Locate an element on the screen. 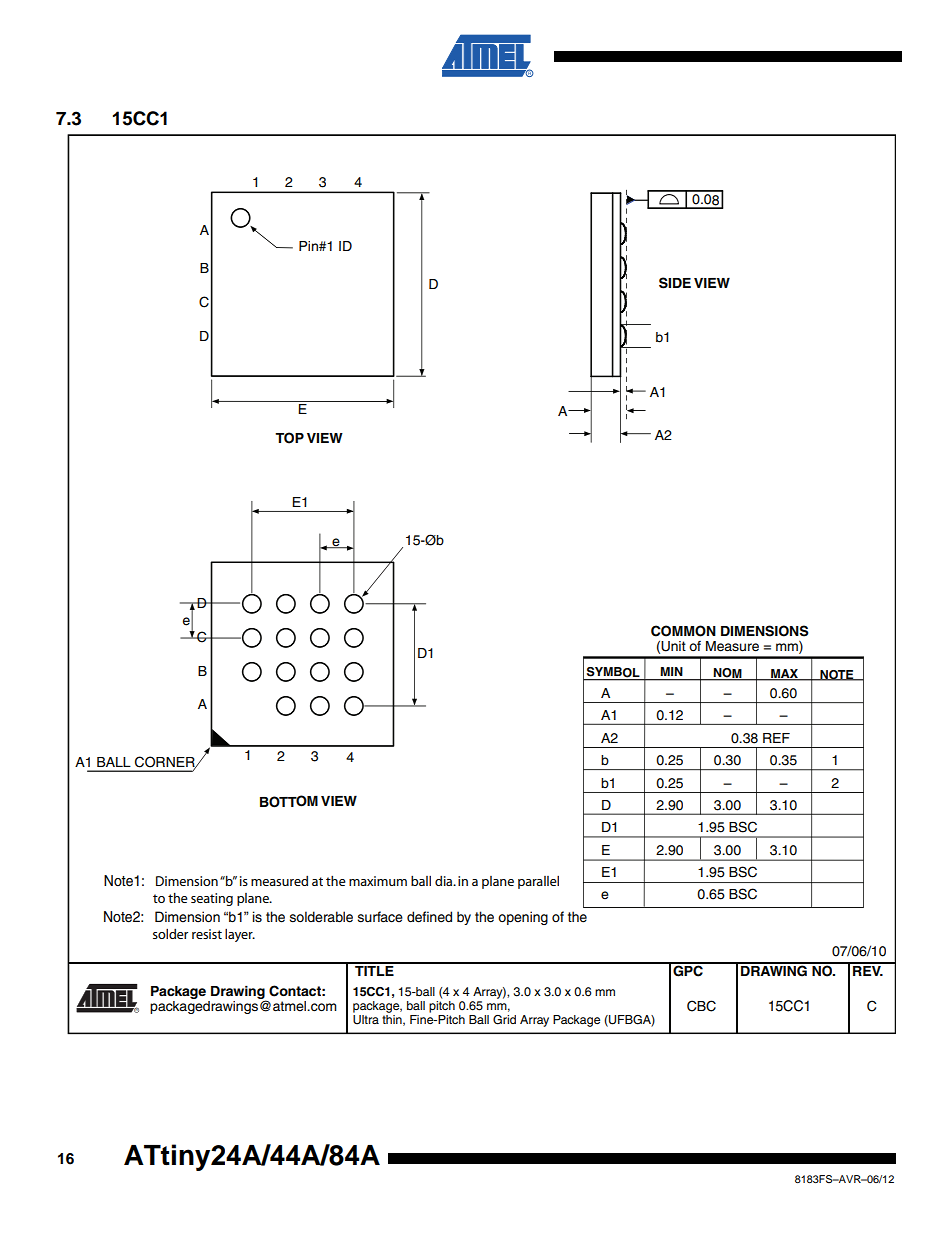 This screenshot has height=1233, width=952. SIDE is located at coordinates (675, 283).
